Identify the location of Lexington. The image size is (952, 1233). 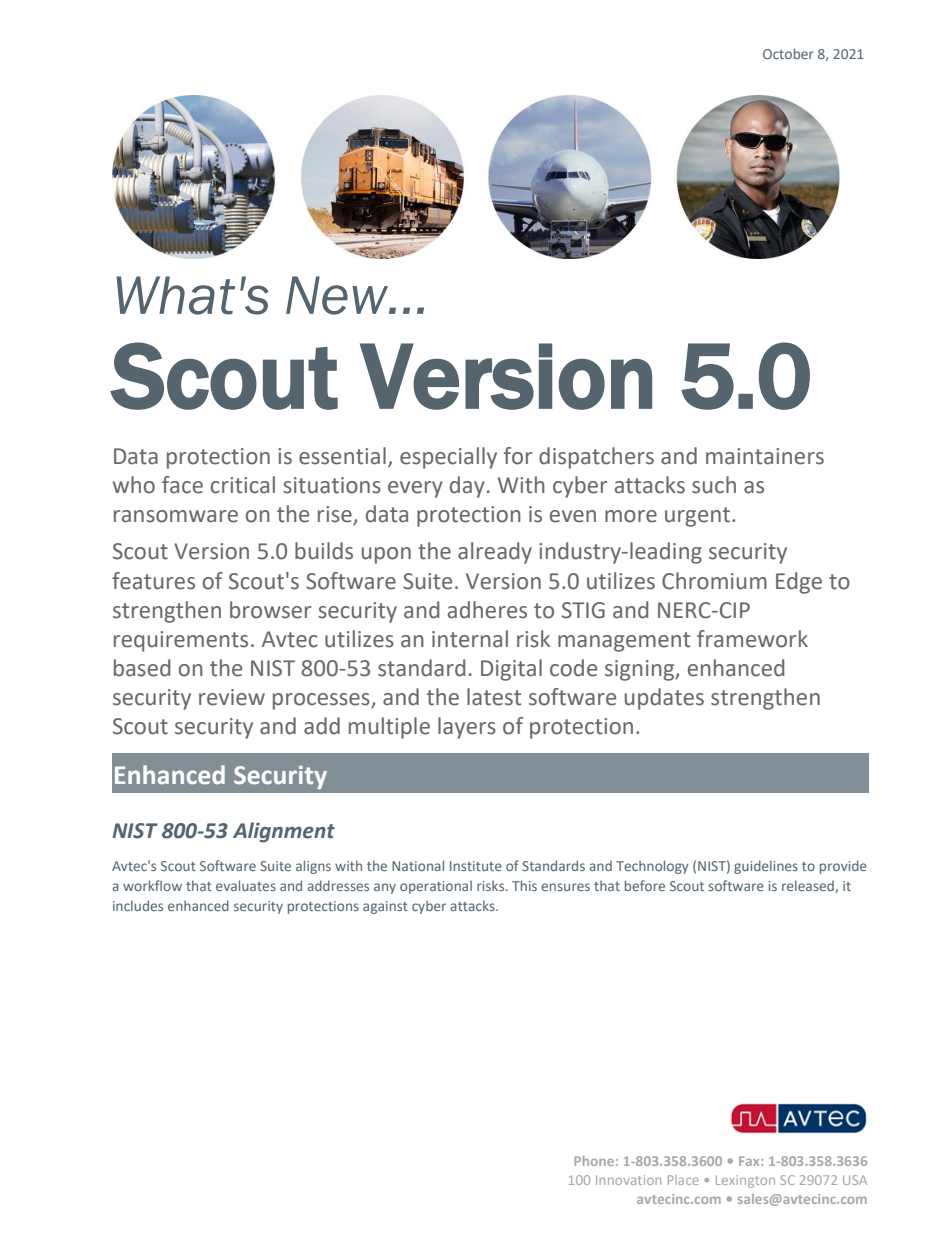
(745, 1181).
